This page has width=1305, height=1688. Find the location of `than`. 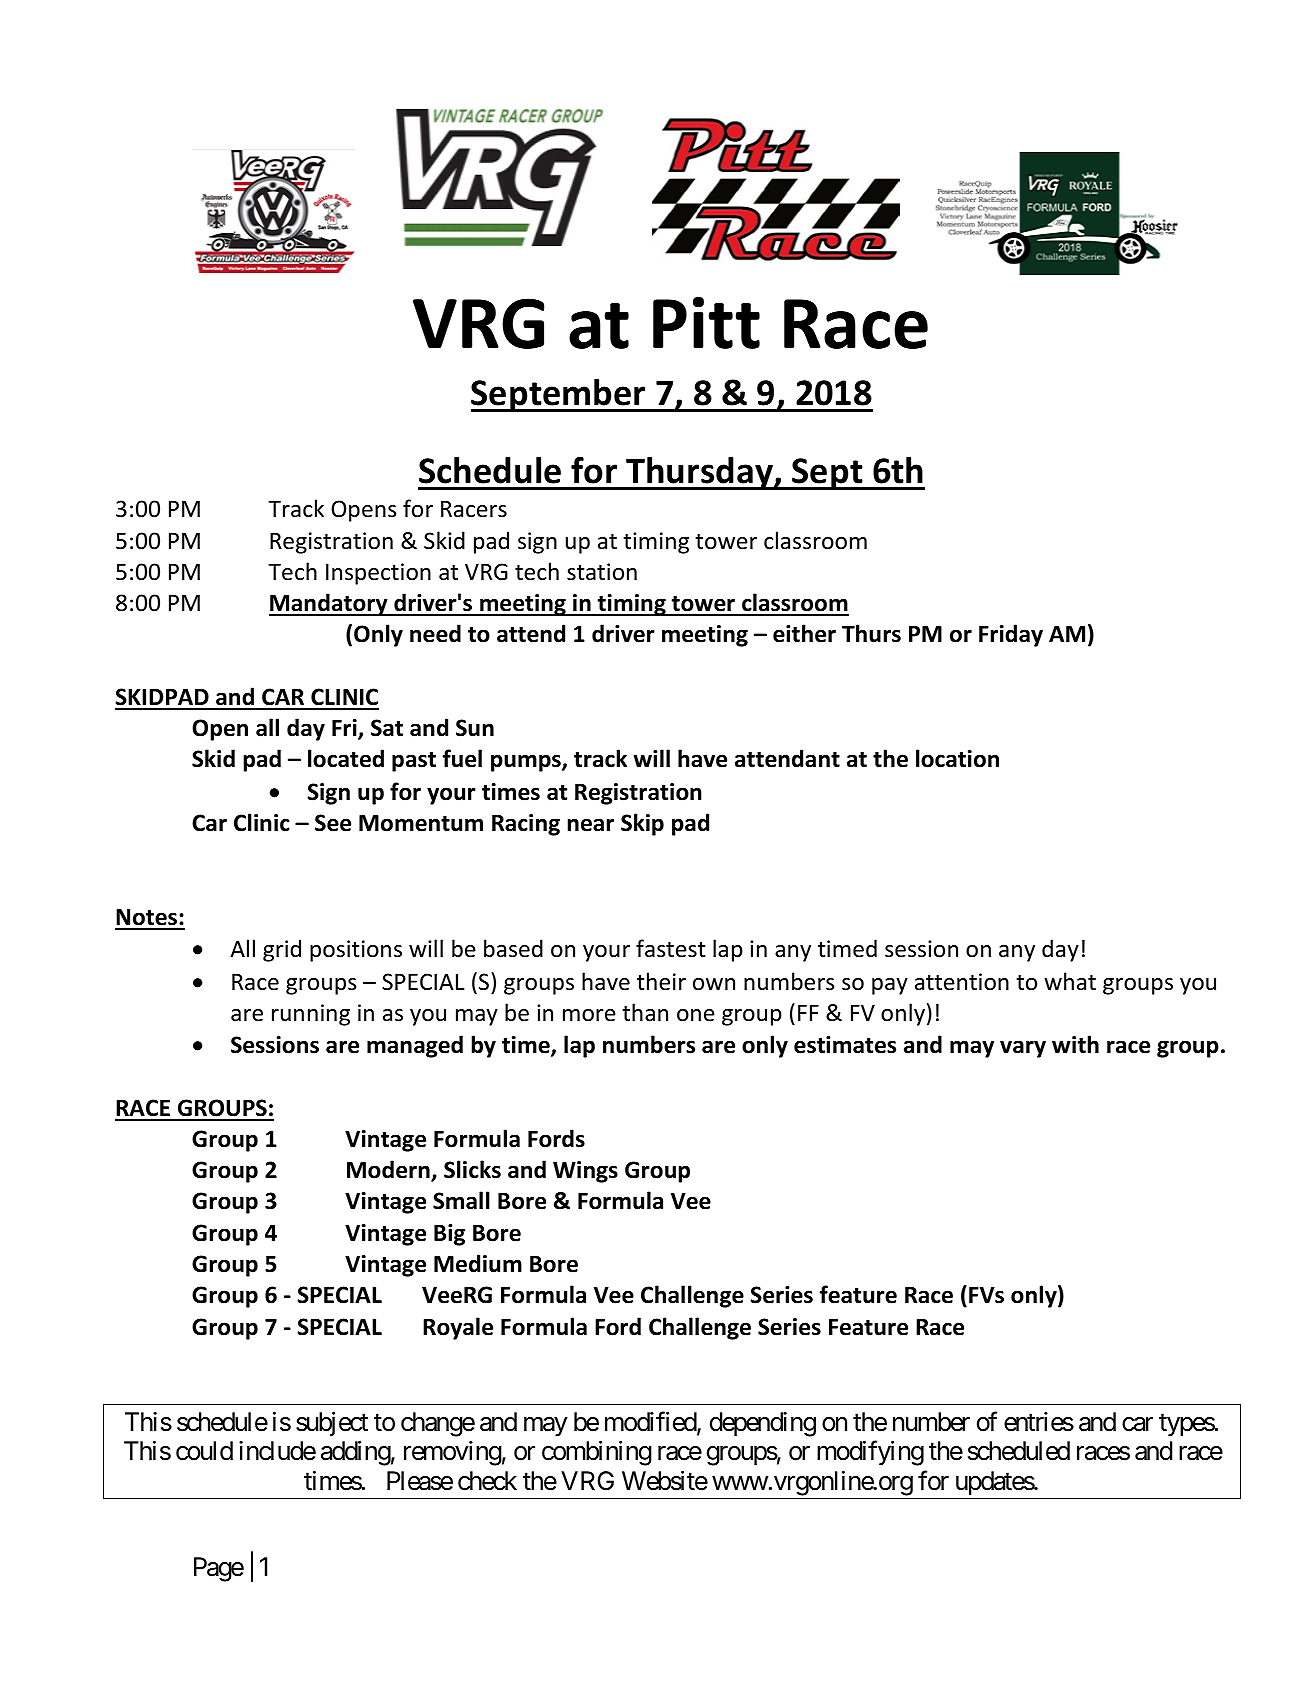

than is located at coordinates (645, 1012).
